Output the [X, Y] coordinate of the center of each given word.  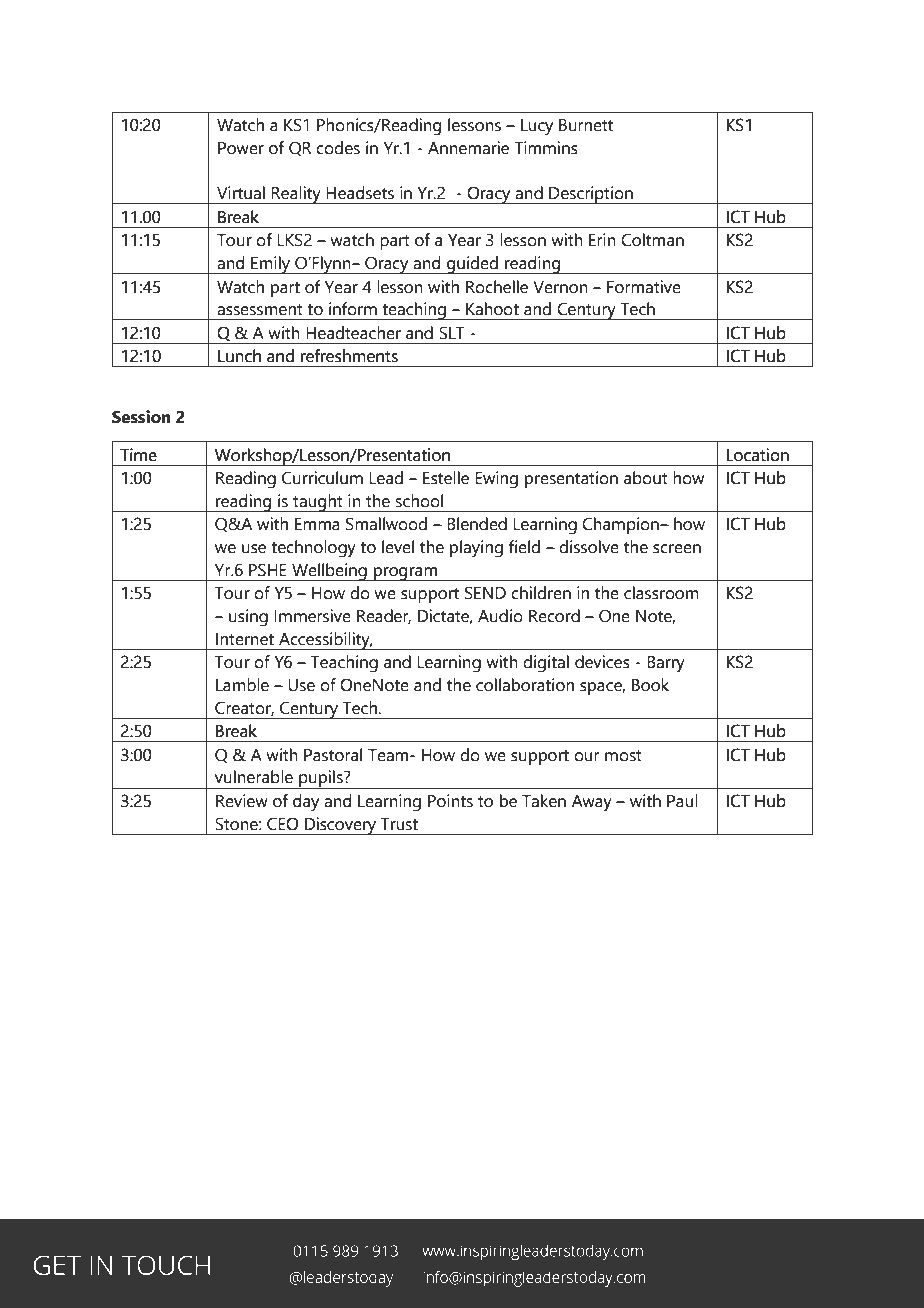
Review [242, 801]
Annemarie [468, 148]
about [646, 478]
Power [241, 148]
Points [450, 801]
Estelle [446, 478]
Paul [682, 801]
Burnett [586, 125]
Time [138, 455]
